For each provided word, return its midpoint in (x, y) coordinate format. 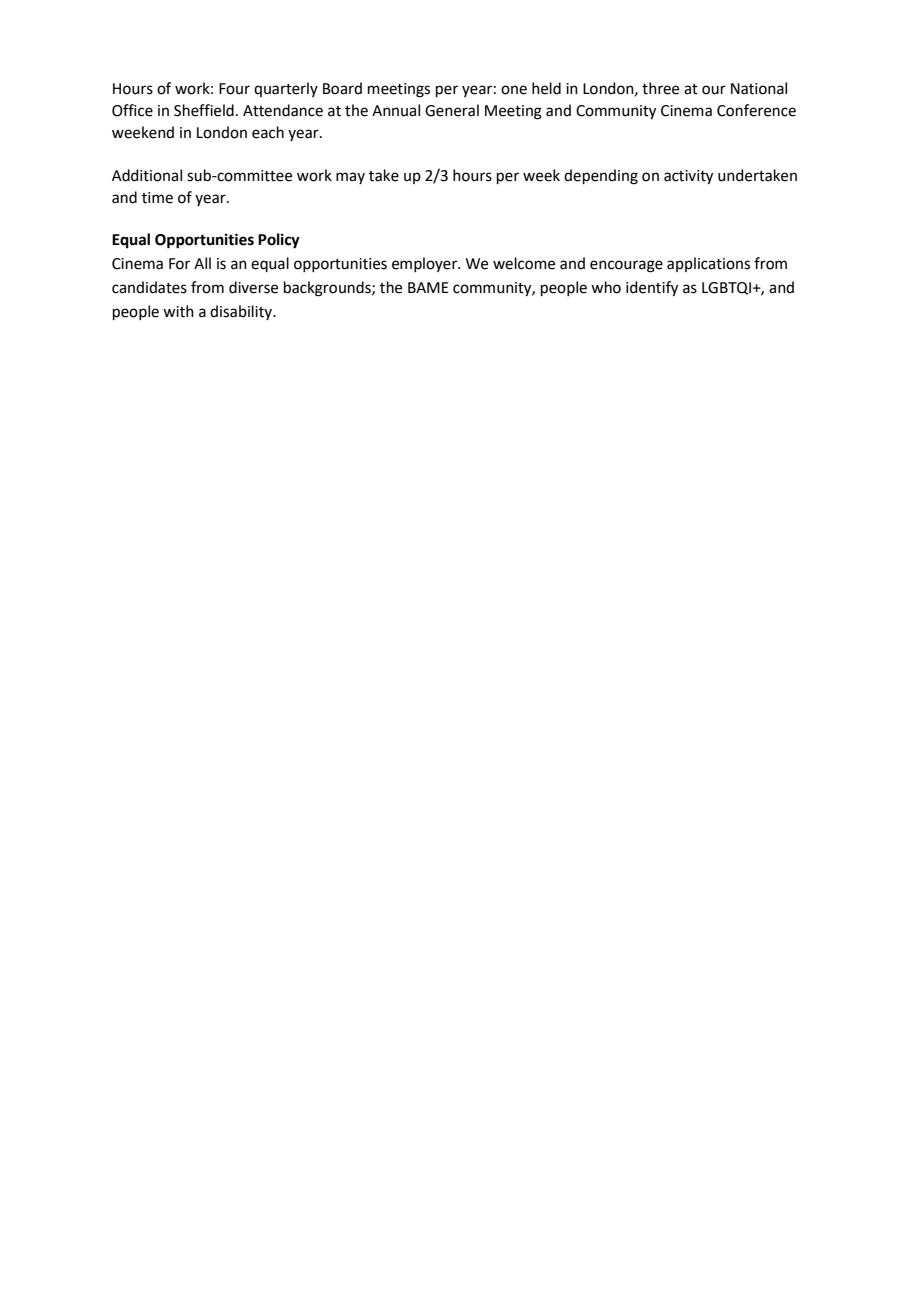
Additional (147, 175)
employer (425, 264)
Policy (279, 241)
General (452, 110)
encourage (626, 266)
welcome (524, 263)
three (660, 88)
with (178, 311)
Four (234, 89)
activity (688, 177)
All (202, 263)
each (268, 132)
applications (708, 264)
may (350, 178)
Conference (756, 110)
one (514, 90)
